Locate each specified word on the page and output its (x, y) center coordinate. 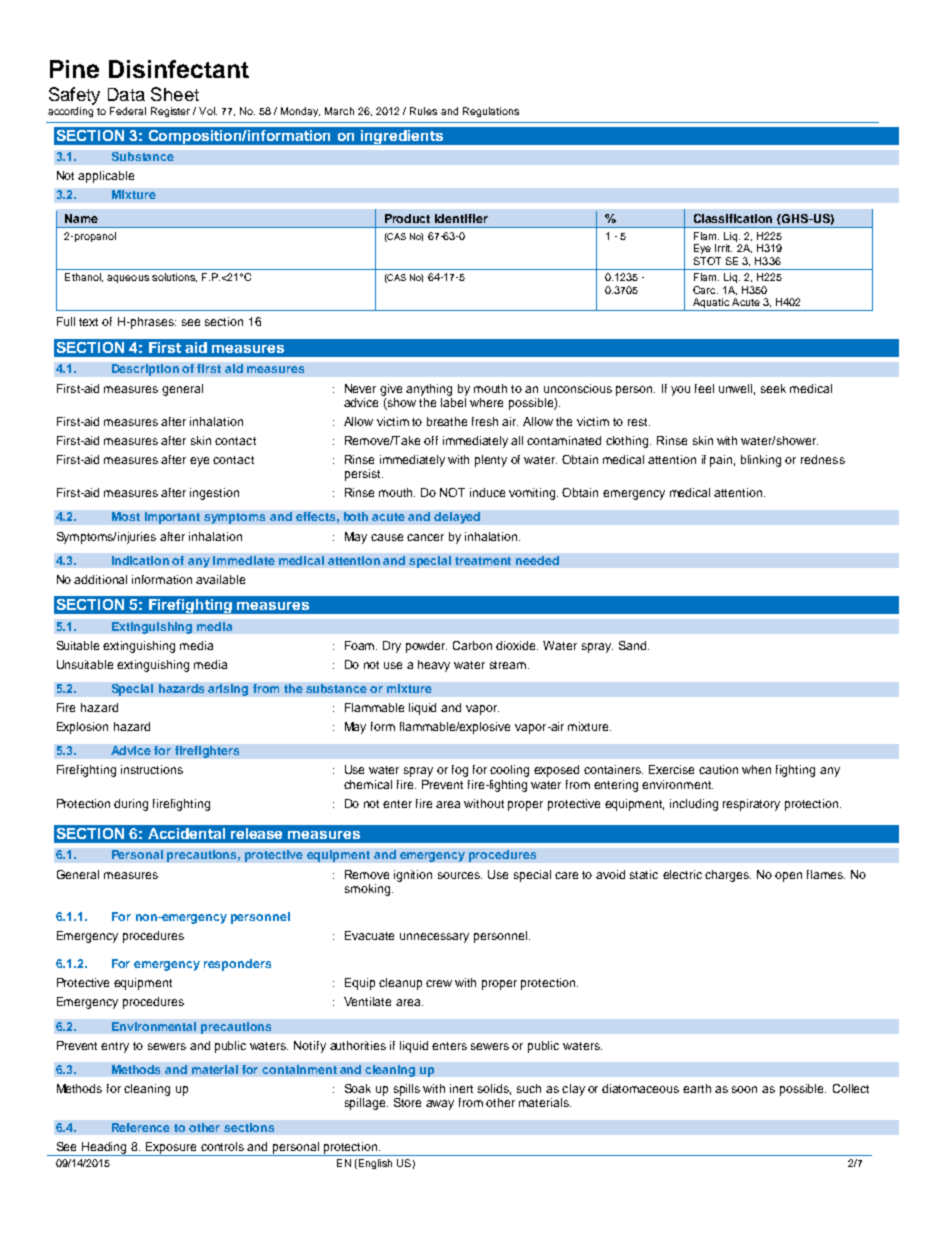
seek (773, 388)
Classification (733, 218)
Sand (634, 645)
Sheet (175, 94)
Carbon (472, 645)
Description (145, 370)
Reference (141, 1127)
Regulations (491, 112)
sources (460, 875)
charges (728, 876)
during (131, 805)
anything (429, 390)
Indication (140, 560)
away (440, 1105)
